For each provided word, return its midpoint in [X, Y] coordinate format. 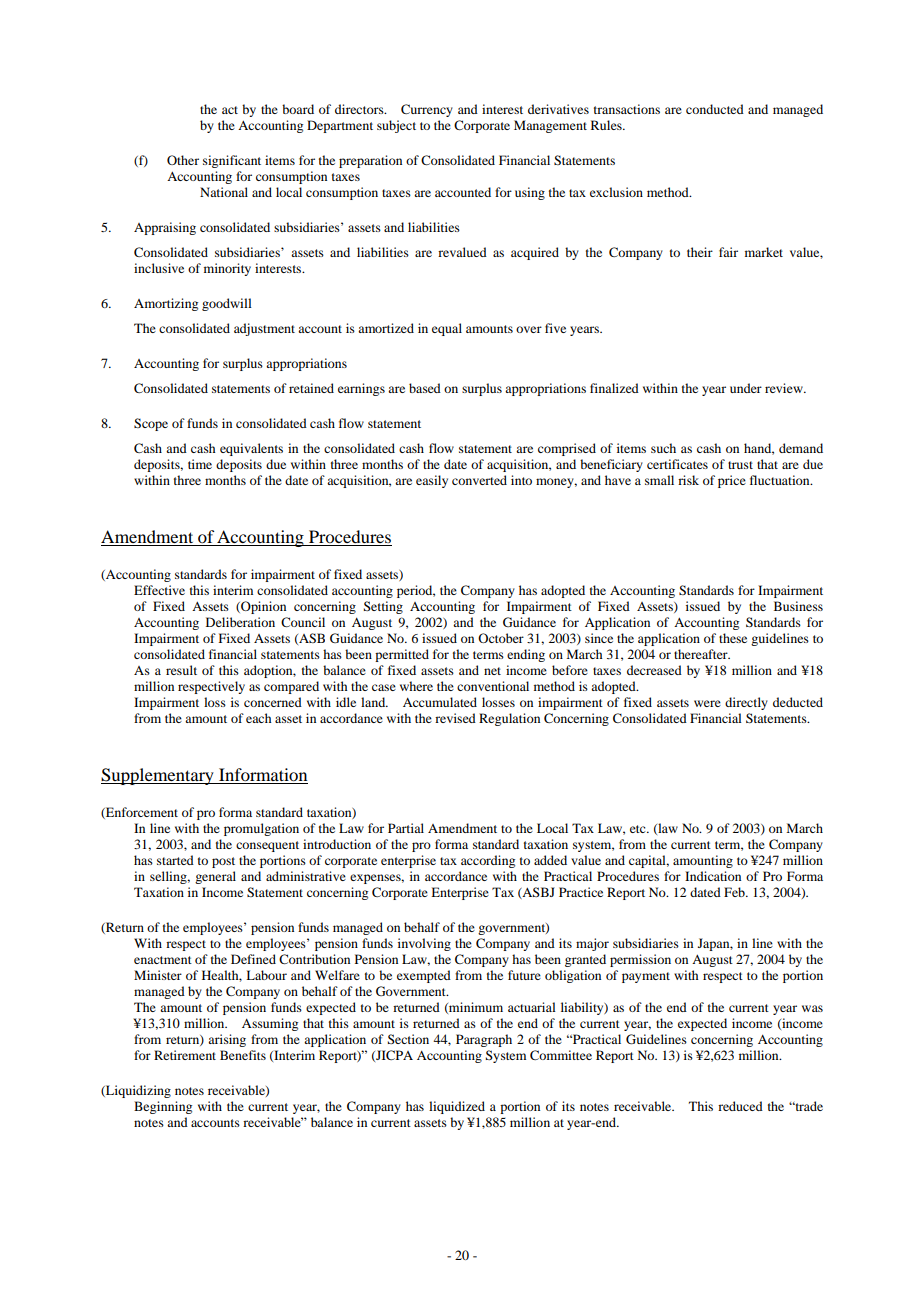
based [425, 388]
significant [232, 161]
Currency [427, 110]
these [733, 638]
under [746, 388]
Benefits [243, 1055]
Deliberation [240, 622]
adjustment [264, 329]
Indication [713, 876]
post [223, 862]
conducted [715, 109]
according [488, 861]
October [501, 638]
